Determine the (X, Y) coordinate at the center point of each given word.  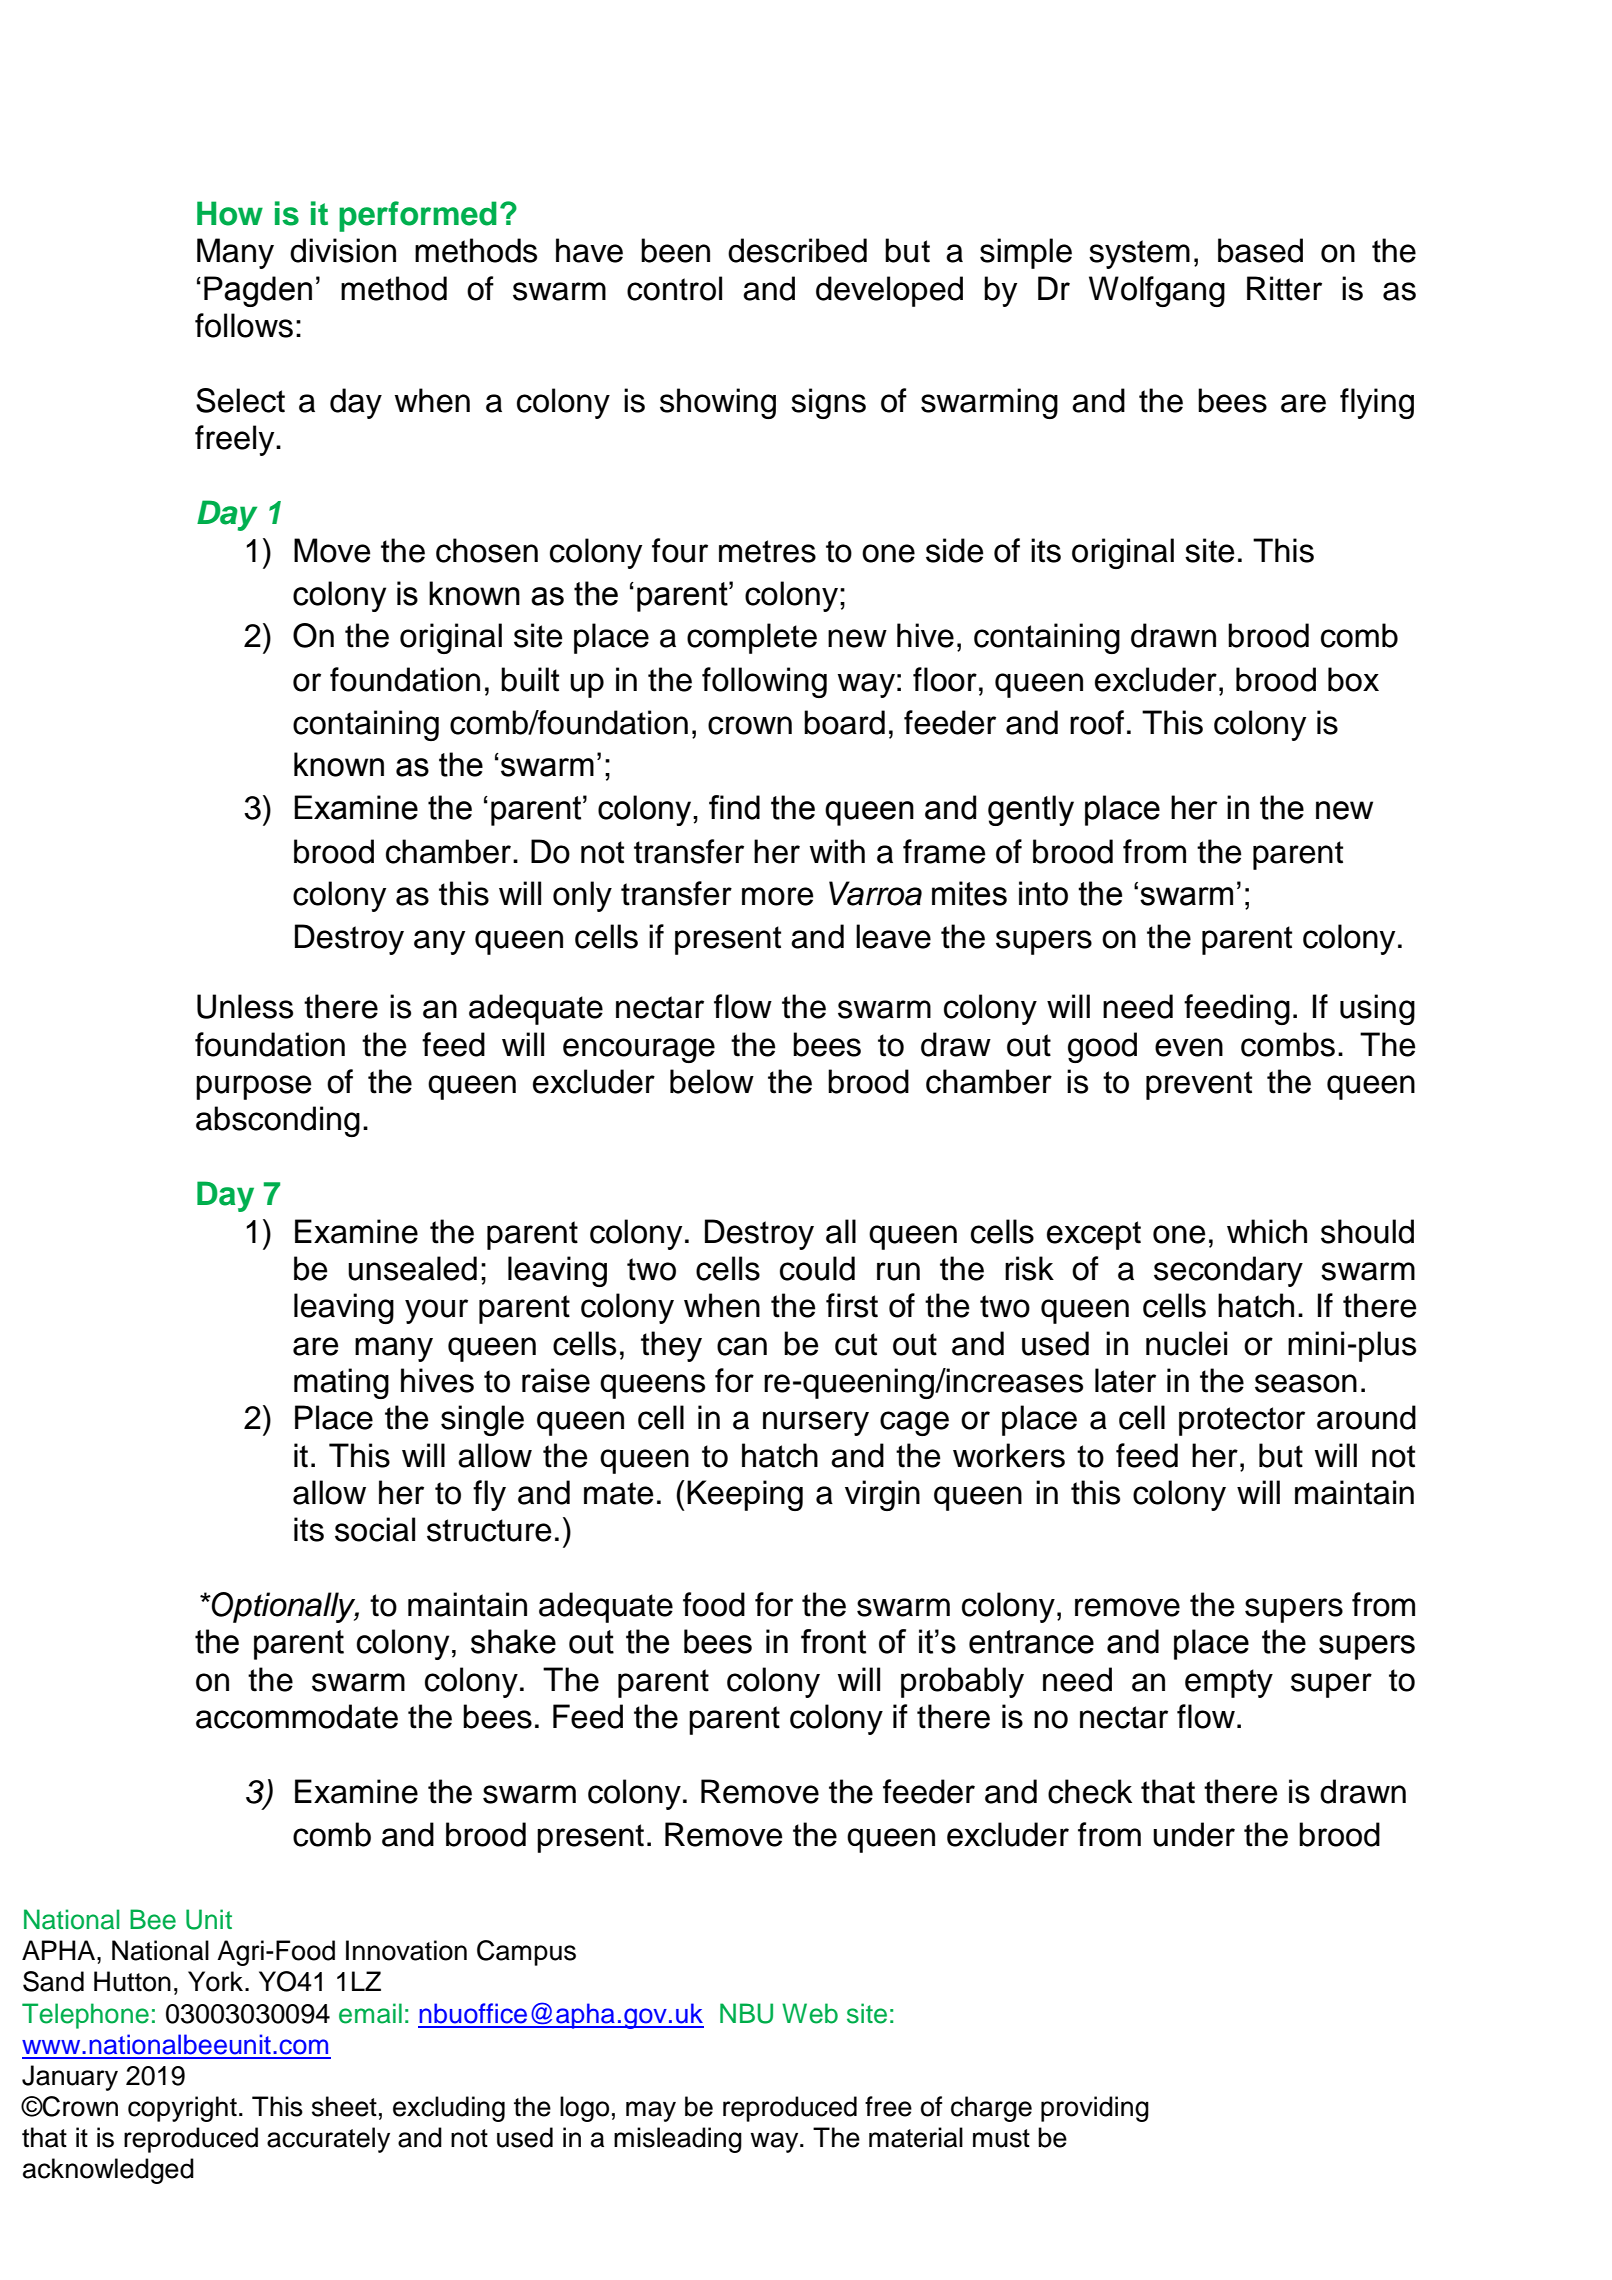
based (1260, 250)
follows (244, 325)
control (674, 288)
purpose (253, 1087)
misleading (678, 2140)
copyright (182, 2109)
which (1267, 1231)
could (817, 1268)
